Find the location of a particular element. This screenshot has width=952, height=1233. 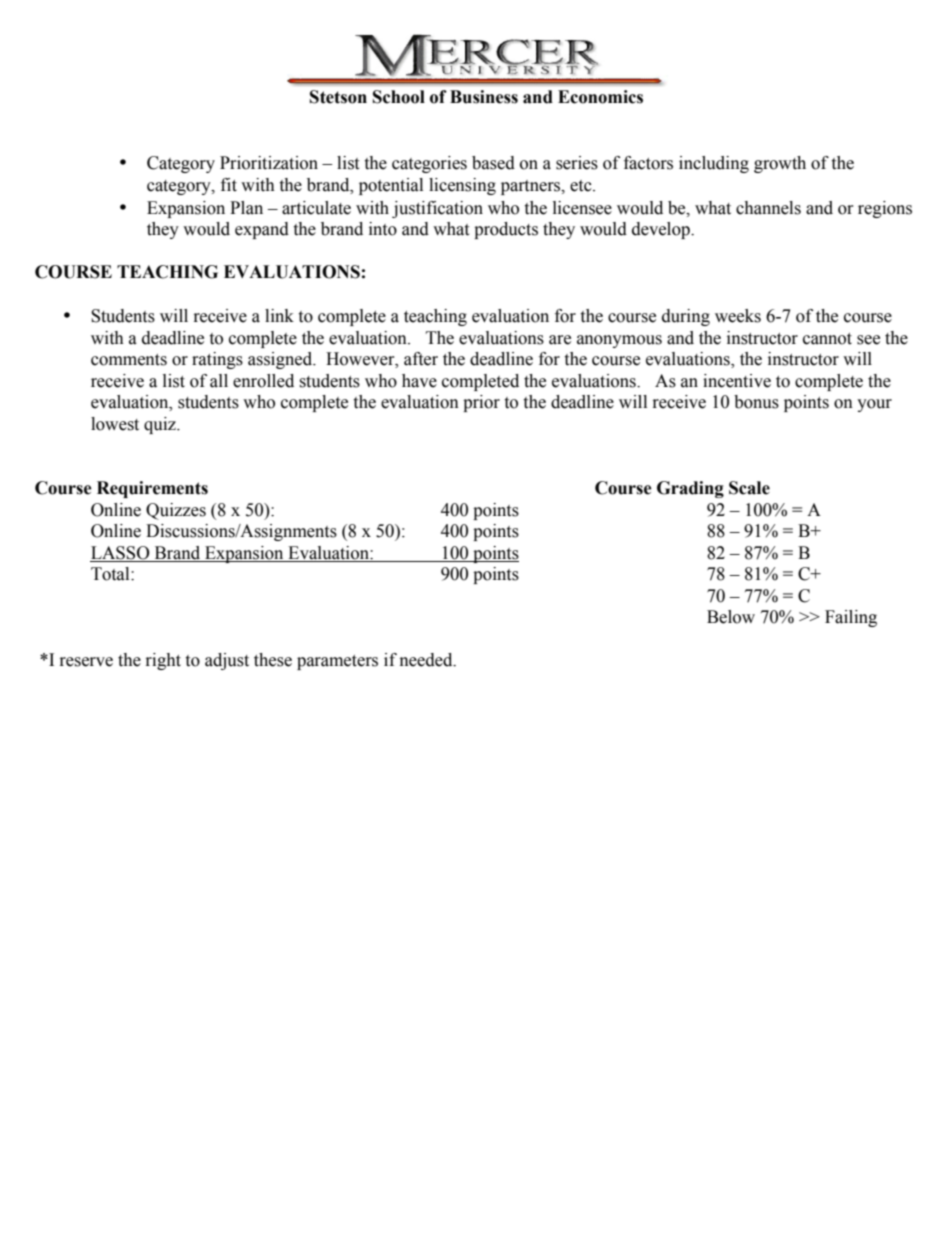

Grading is located at coordinates (690, 489).
